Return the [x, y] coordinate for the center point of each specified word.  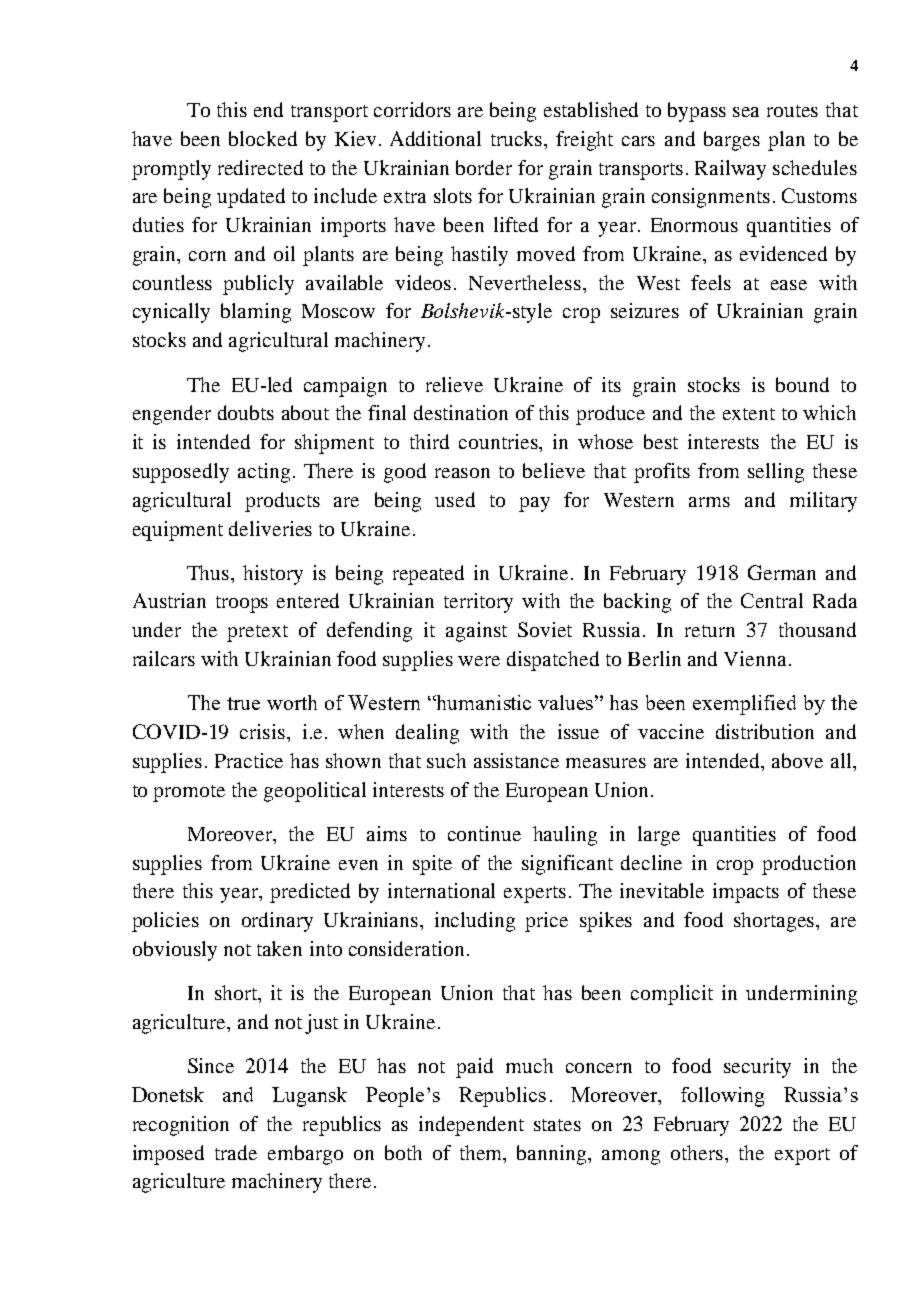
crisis [264, 731]
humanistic [483, 702]
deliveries [270, 528]
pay [534, 504]
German [782, 572]
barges [732, 141]
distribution [765, 731]
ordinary [277, 922]
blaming [256, 313]
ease [789, 285]
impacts [746, 893]
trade [236, 1152]
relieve [454, 384]
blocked [263, 138]
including [475, 922]
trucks [518, 138]
